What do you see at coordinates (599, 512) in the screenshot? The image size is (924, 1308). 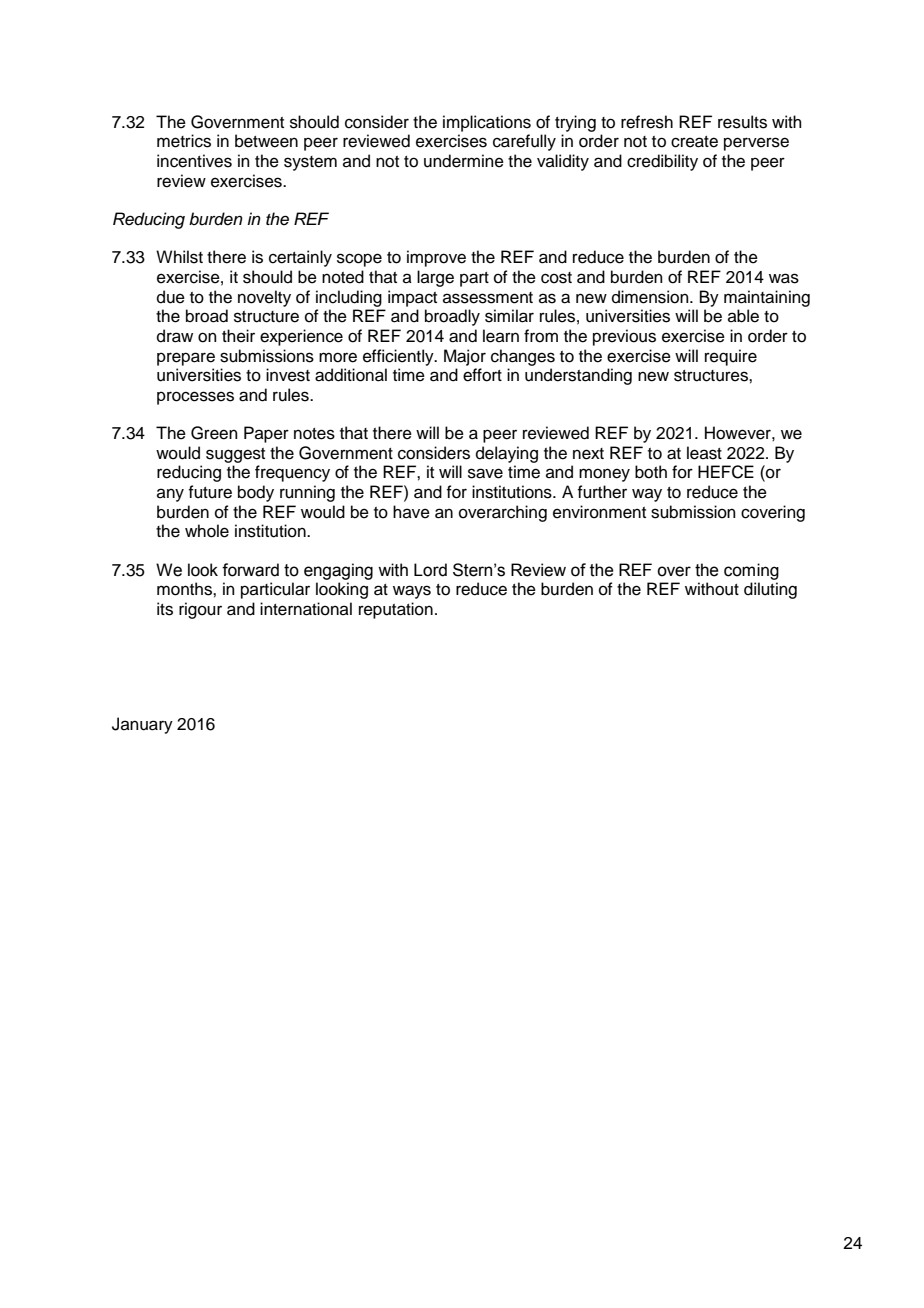 I see `environment` at bounding box center [599, 512].
